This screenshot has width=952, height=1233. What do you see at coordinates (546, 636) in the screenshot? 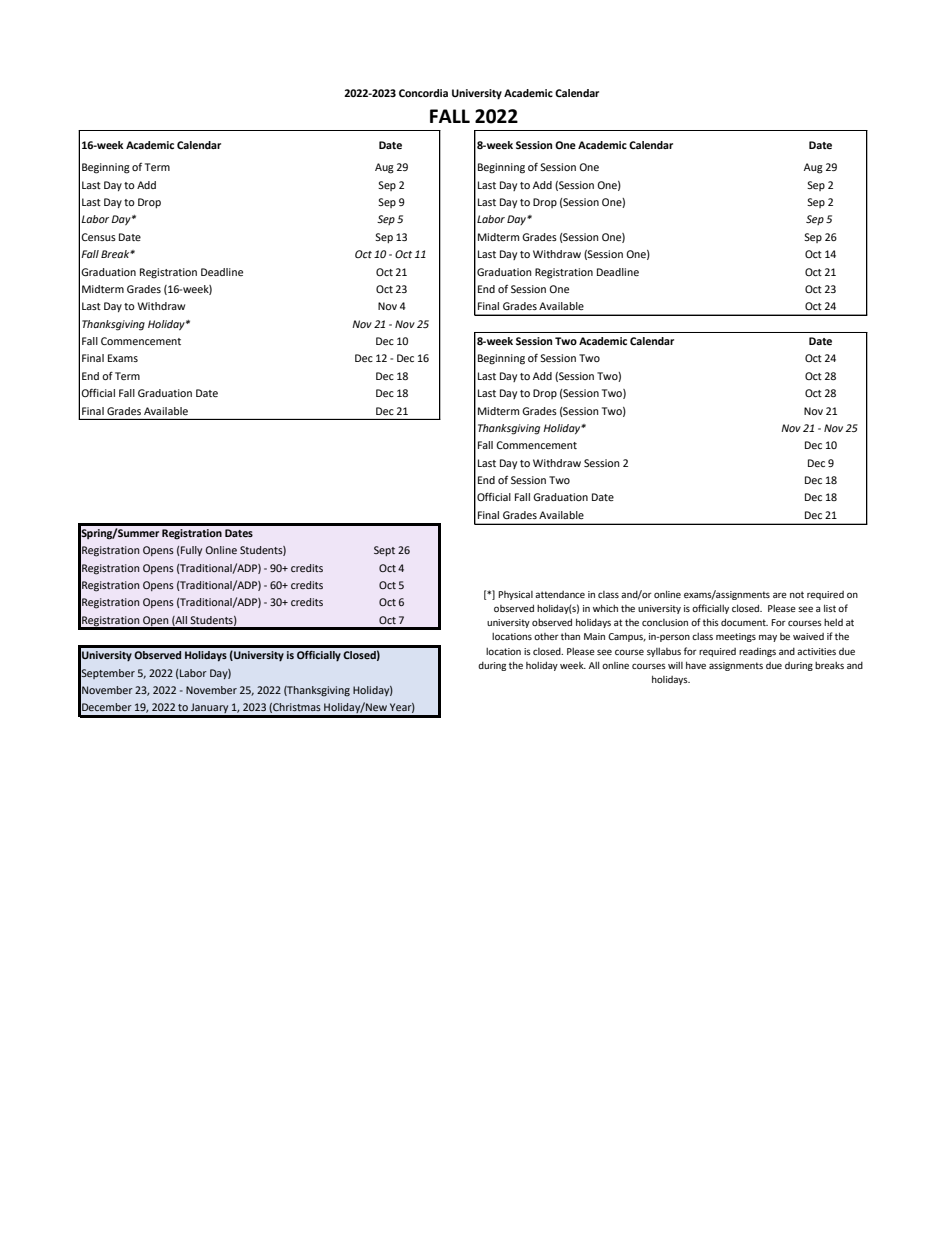
I see `other` at bounding box center [546, 636].
